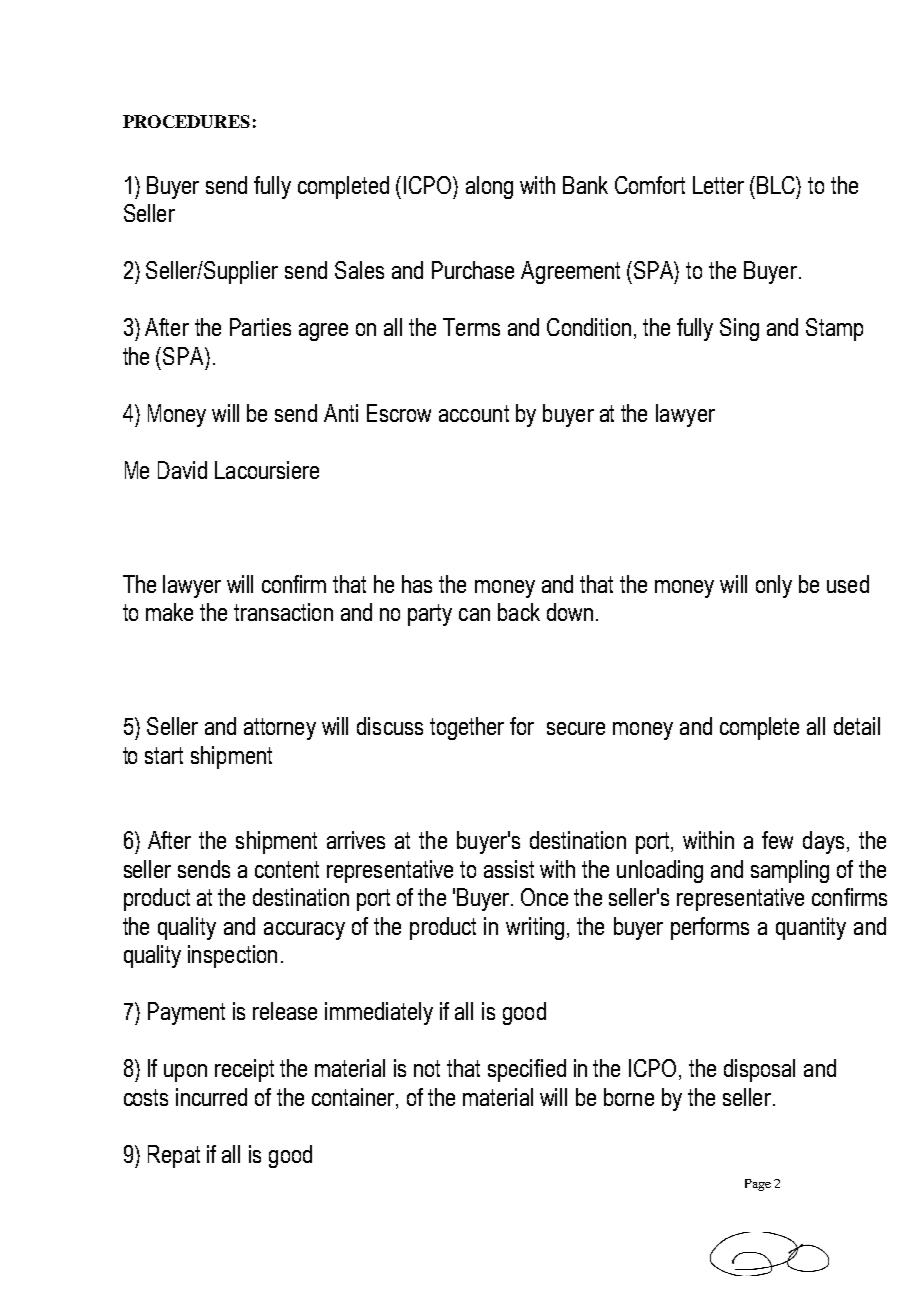 Image resolution: width=924 pixels, height=1307 pixels. Describe the element at coordinates (211, 1097) in the screenshot. I see `incurred` at that location.
